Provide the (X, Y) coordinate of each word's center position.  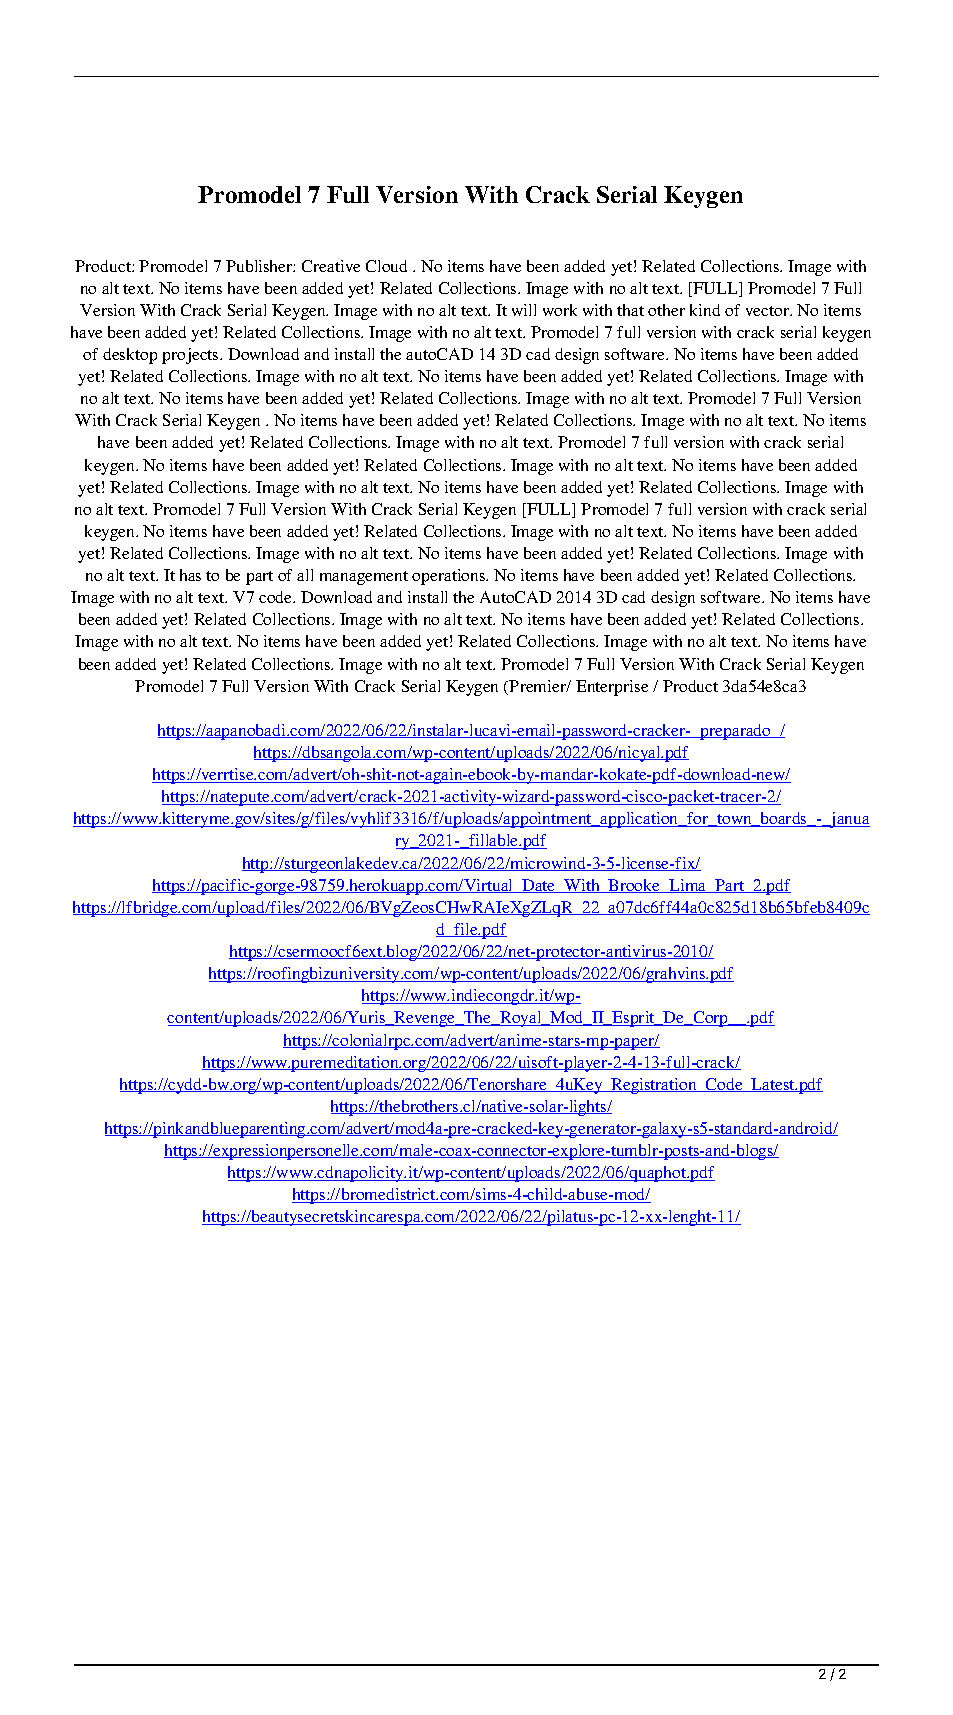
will (524, 310)
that (630, 310)
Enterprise (612, 688)
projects (191, 356)
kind (705, 310)
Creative (331, 266)
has (190, 575)
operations (450, 577)
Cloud (386, 266)
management (364, 578)
